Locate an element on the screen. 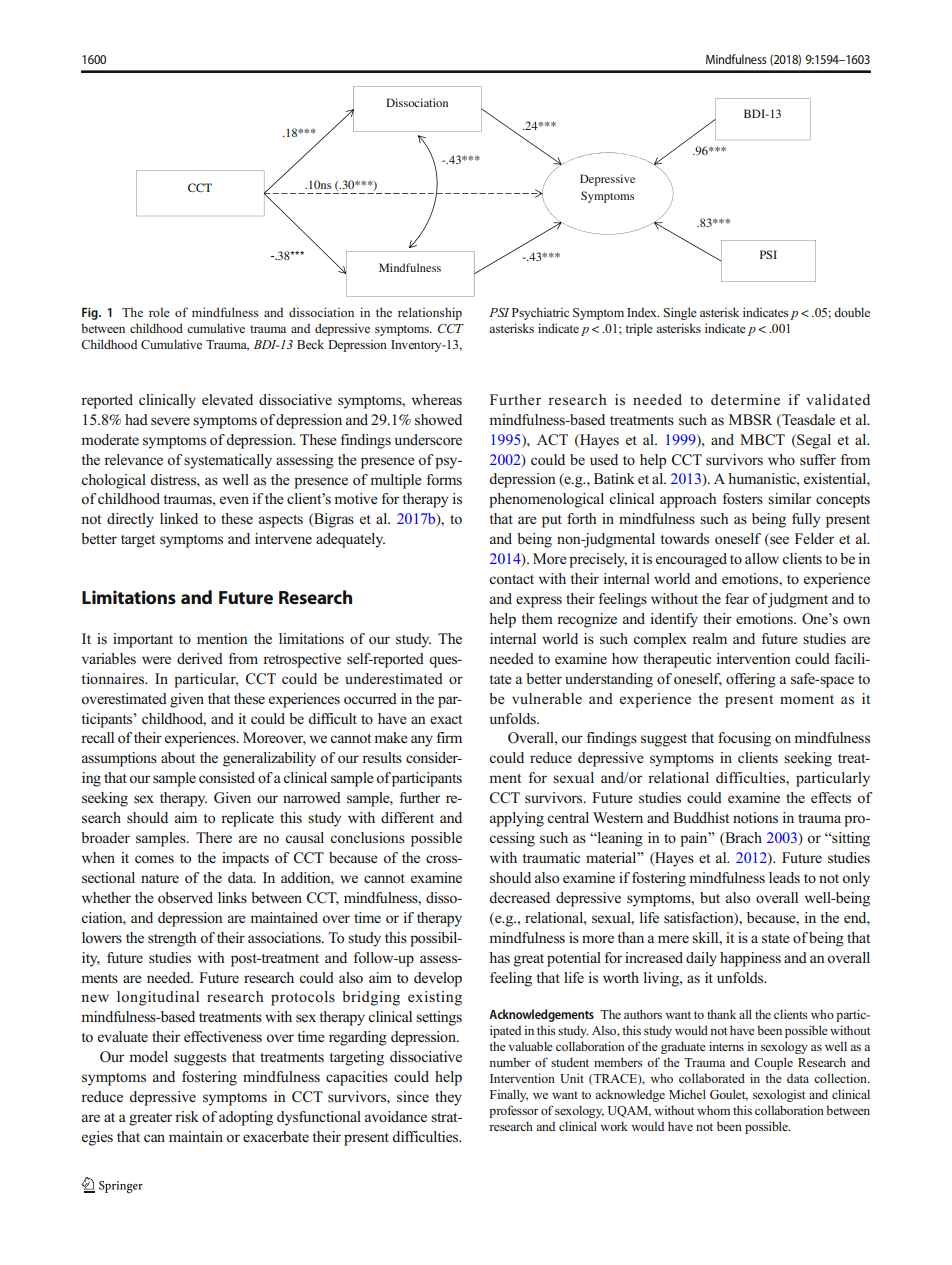 The width and height of the screenshot is (952, 1265). adopting is located at coordinates (246, 1118).
